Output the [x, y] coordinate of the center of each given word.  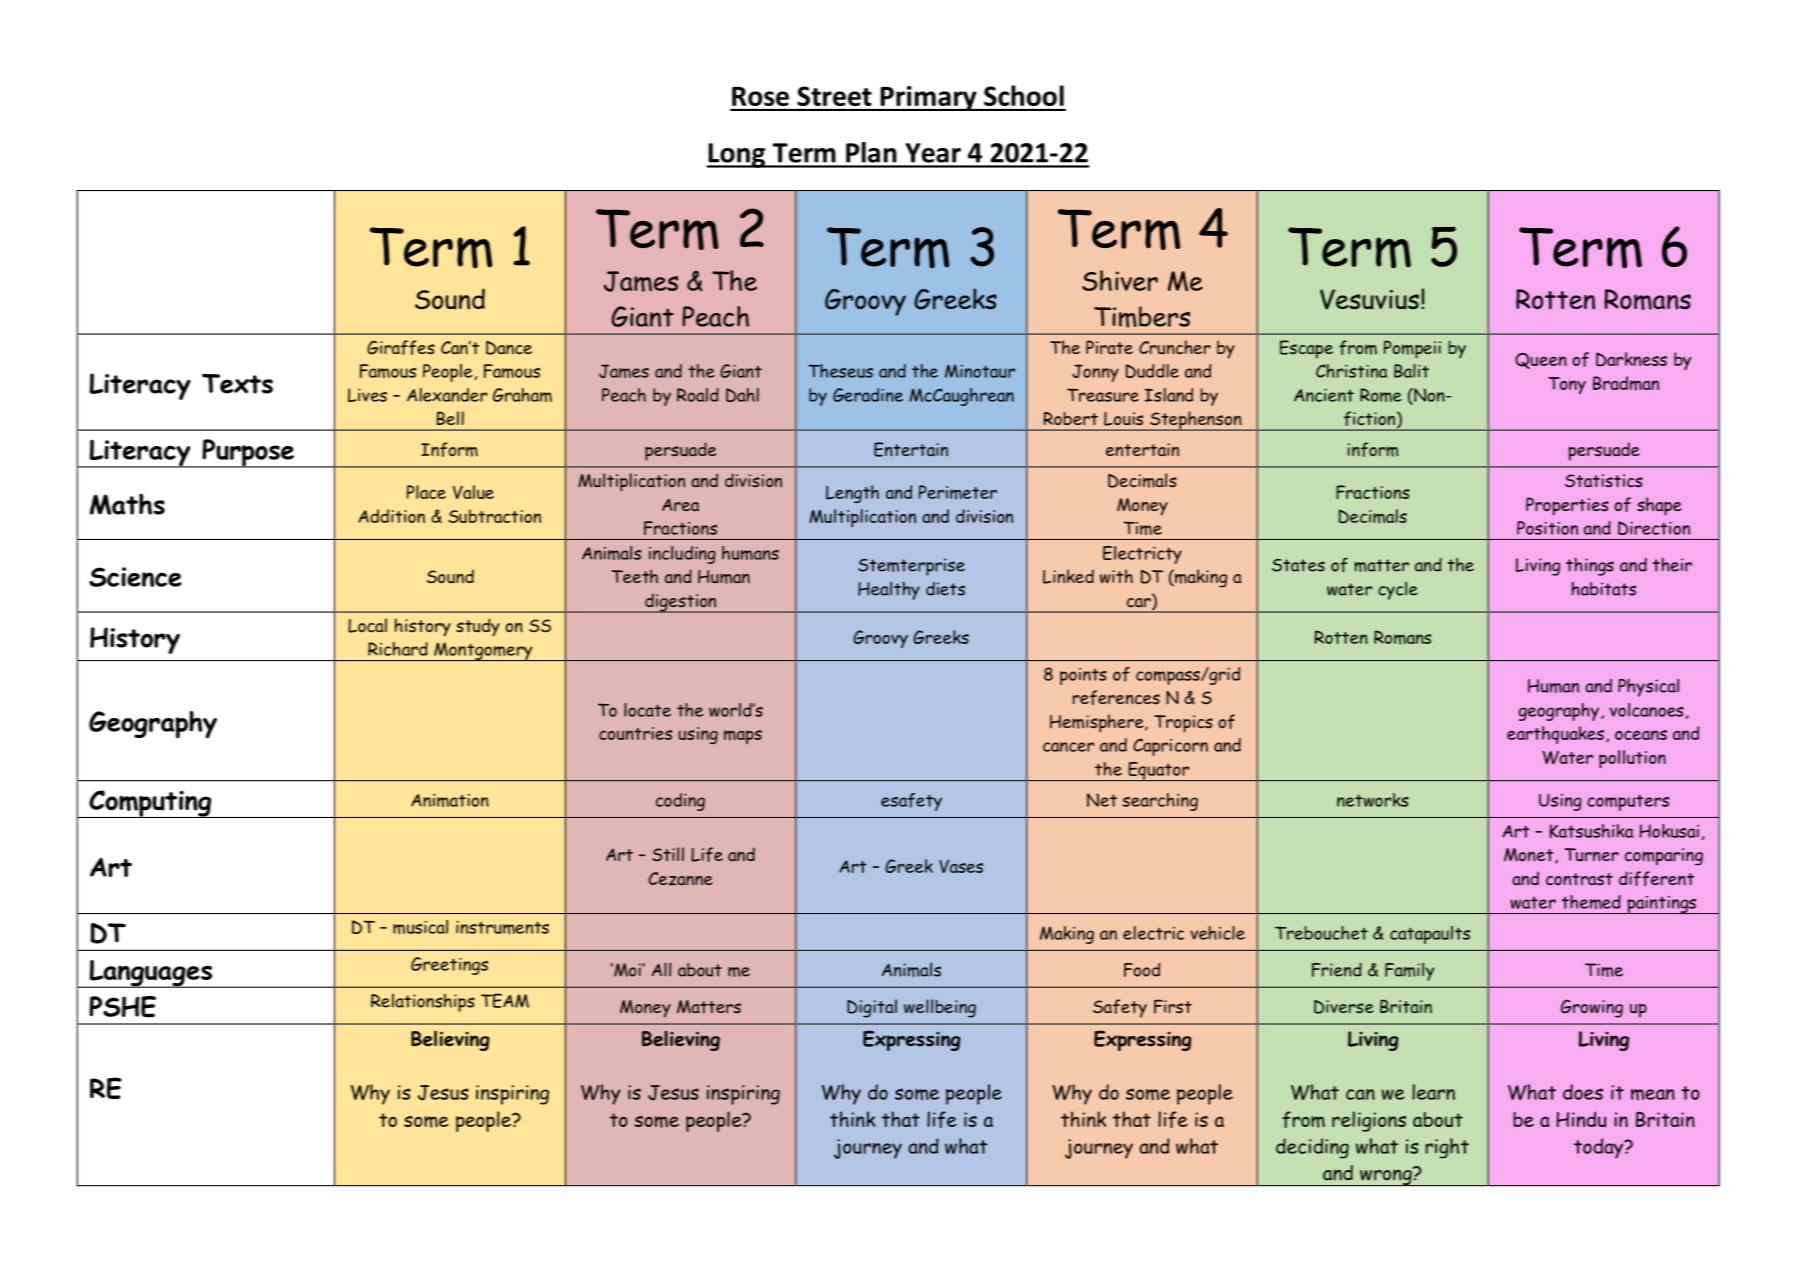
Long [737, 155]
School [1024, 95]
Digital [872, 1008]
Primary [928, 98]
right [1447, 1148]
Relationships [423, 1003]
